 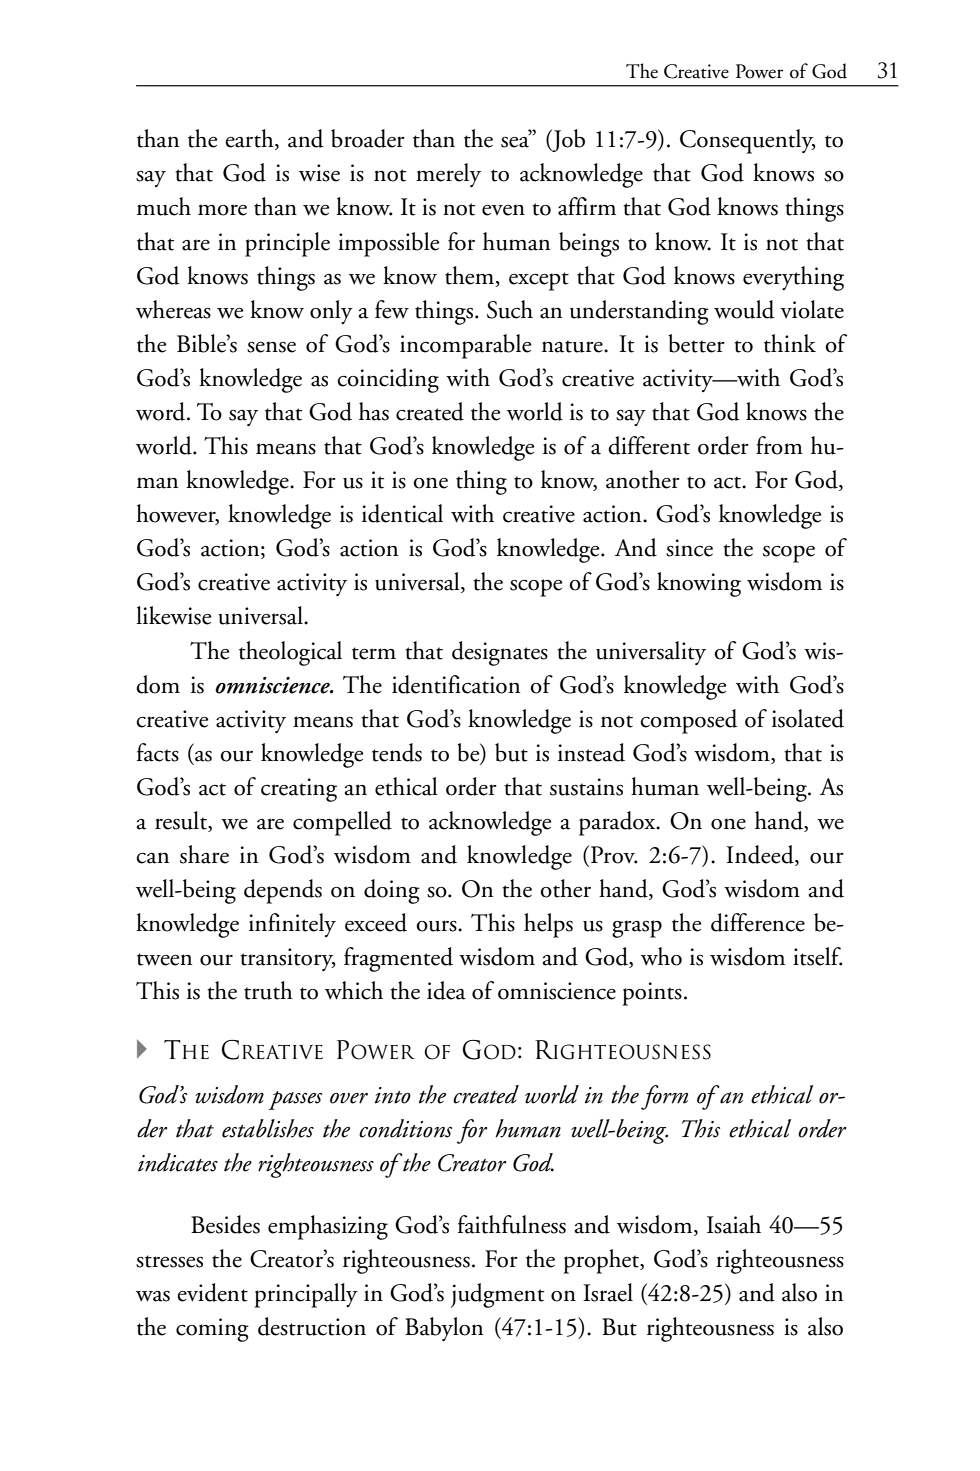 I want to click on more, so click(x=222, y=210).
